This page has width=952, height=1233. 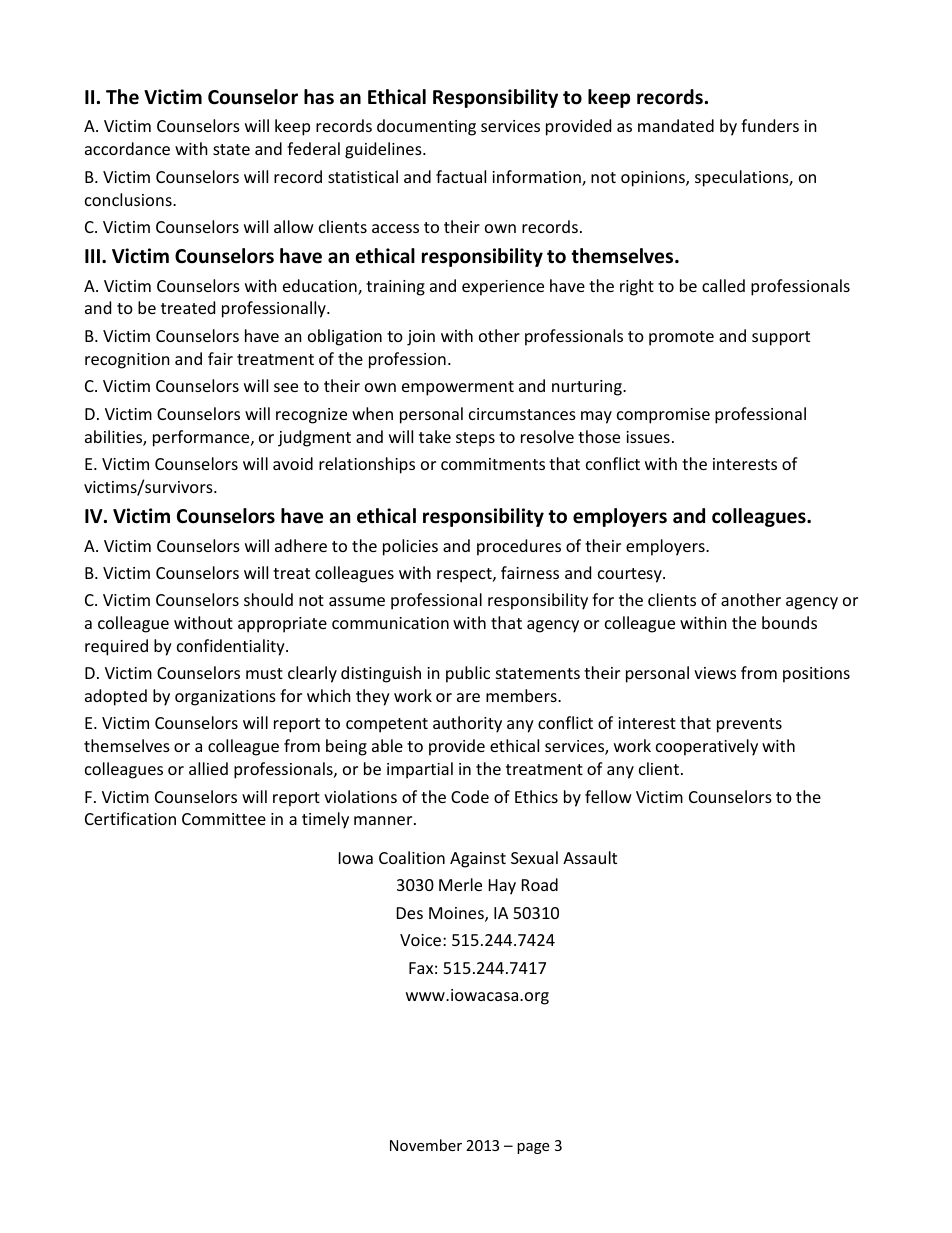 What do you see at coordinates (426, 127) in the page?
I see `documenting` at bounding box center [426, 127].
